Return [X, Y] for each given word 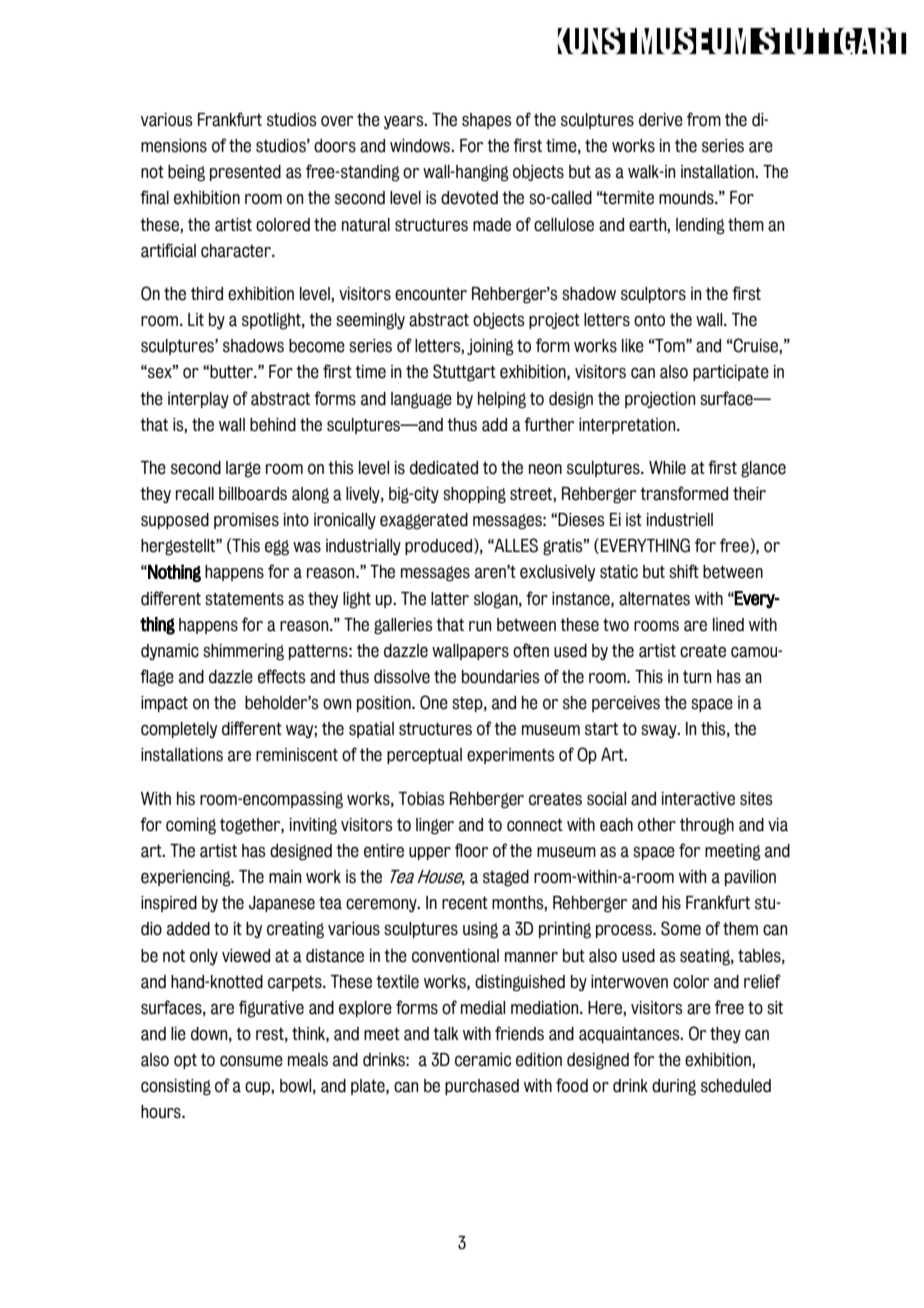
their [749, 494]
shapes [486, 121]
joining [490, 347]
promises [246, 521]
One [434, 702]
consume [251, 1061]
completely [179, 730]
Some [681, 928]
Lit [196, 319]
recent [465, 903]
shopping [474, 495]
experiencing [187, 878]
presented [245, 173]
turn [697, 677]
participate [731, 373]
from [704, 119]
